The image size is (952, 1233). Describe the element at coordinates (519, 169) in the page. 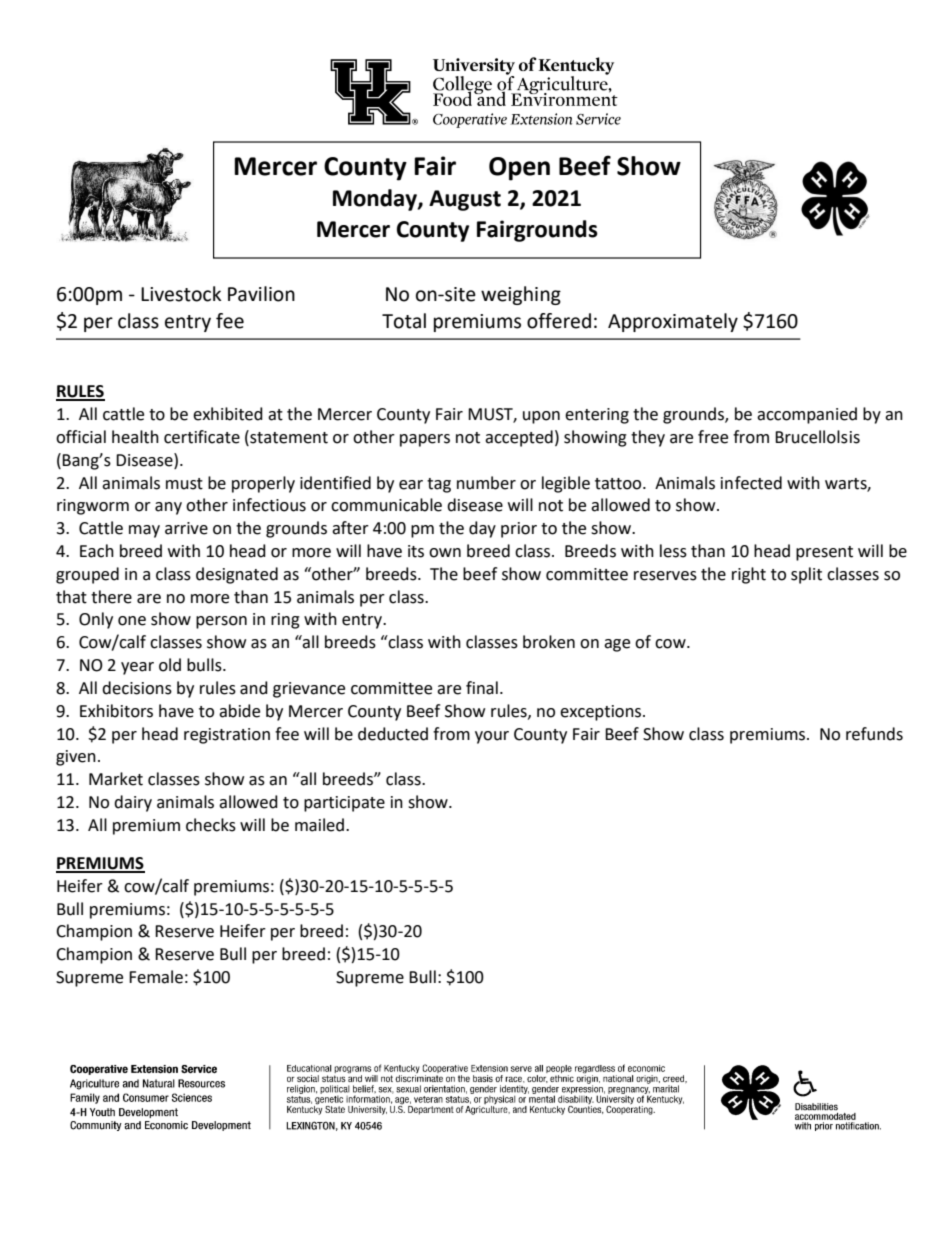

I see `Open` at that location.
